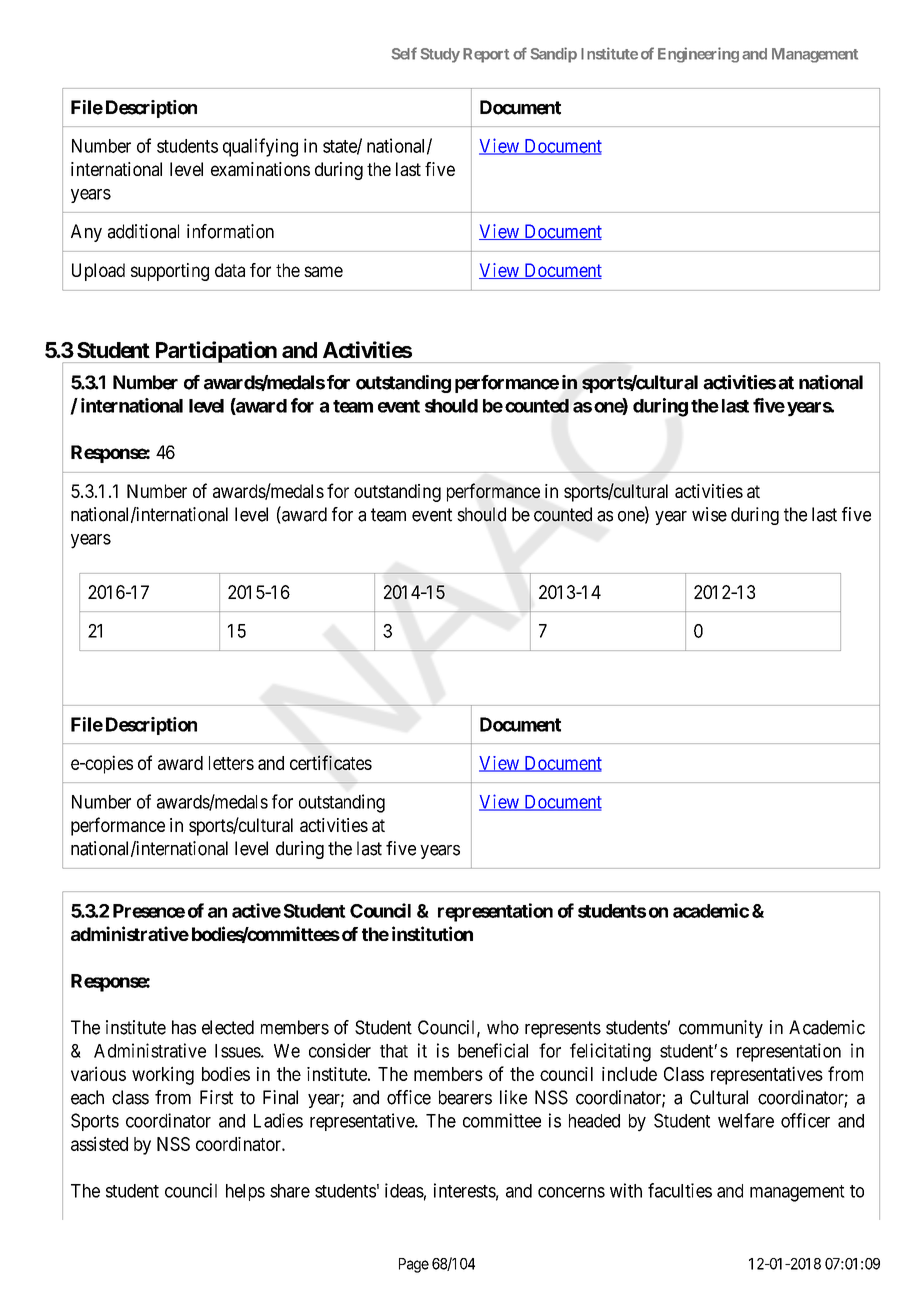 The height and width of the document is (1308, 924). I want to click on community, so click(721, 1029).
